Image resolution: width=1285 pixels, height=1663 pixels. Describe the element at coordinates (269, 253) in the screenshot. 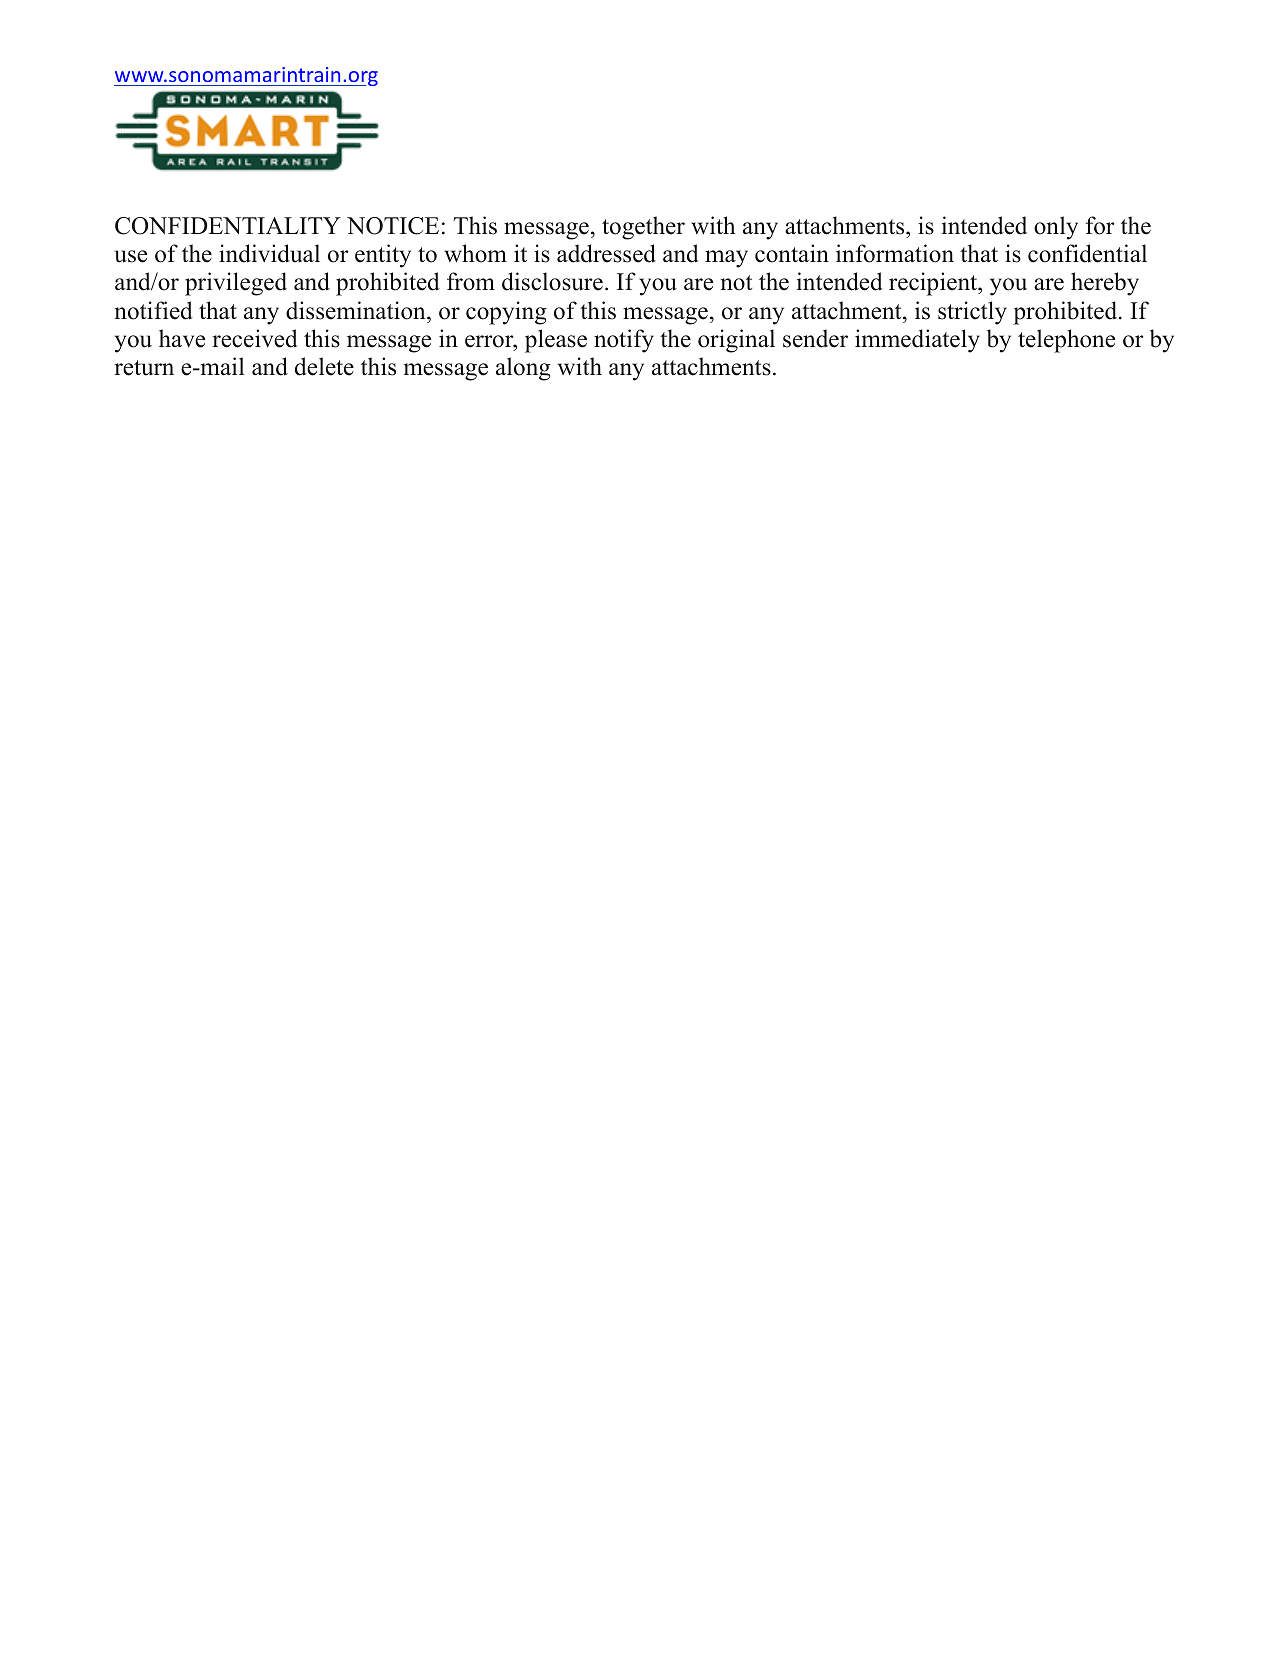

I see `individual` at that location.
